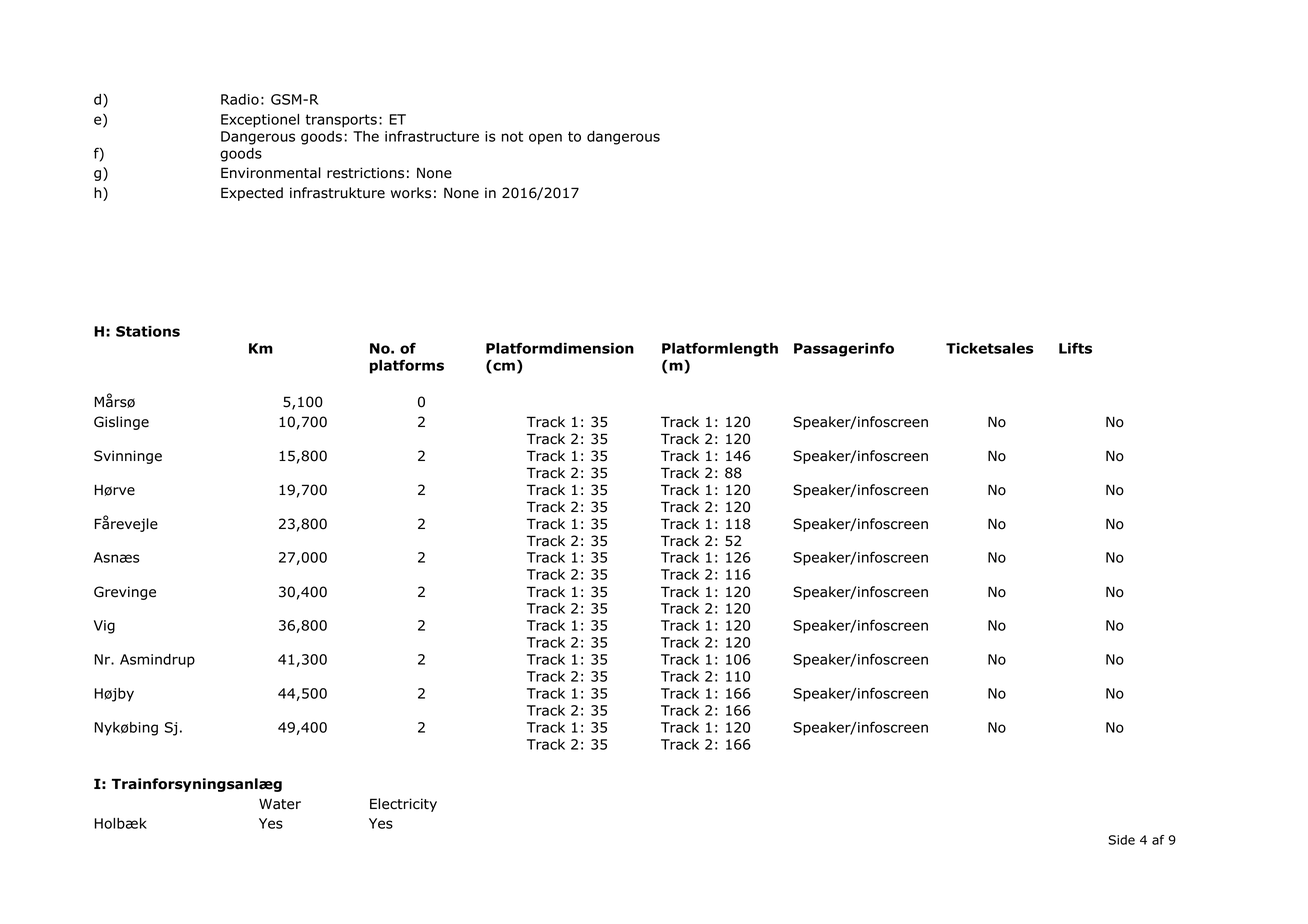 The image size is (1308, 924). What do you see at coordinates (1121, 840) in the page?
I see `Side` at bounding box center [1121, 840].
